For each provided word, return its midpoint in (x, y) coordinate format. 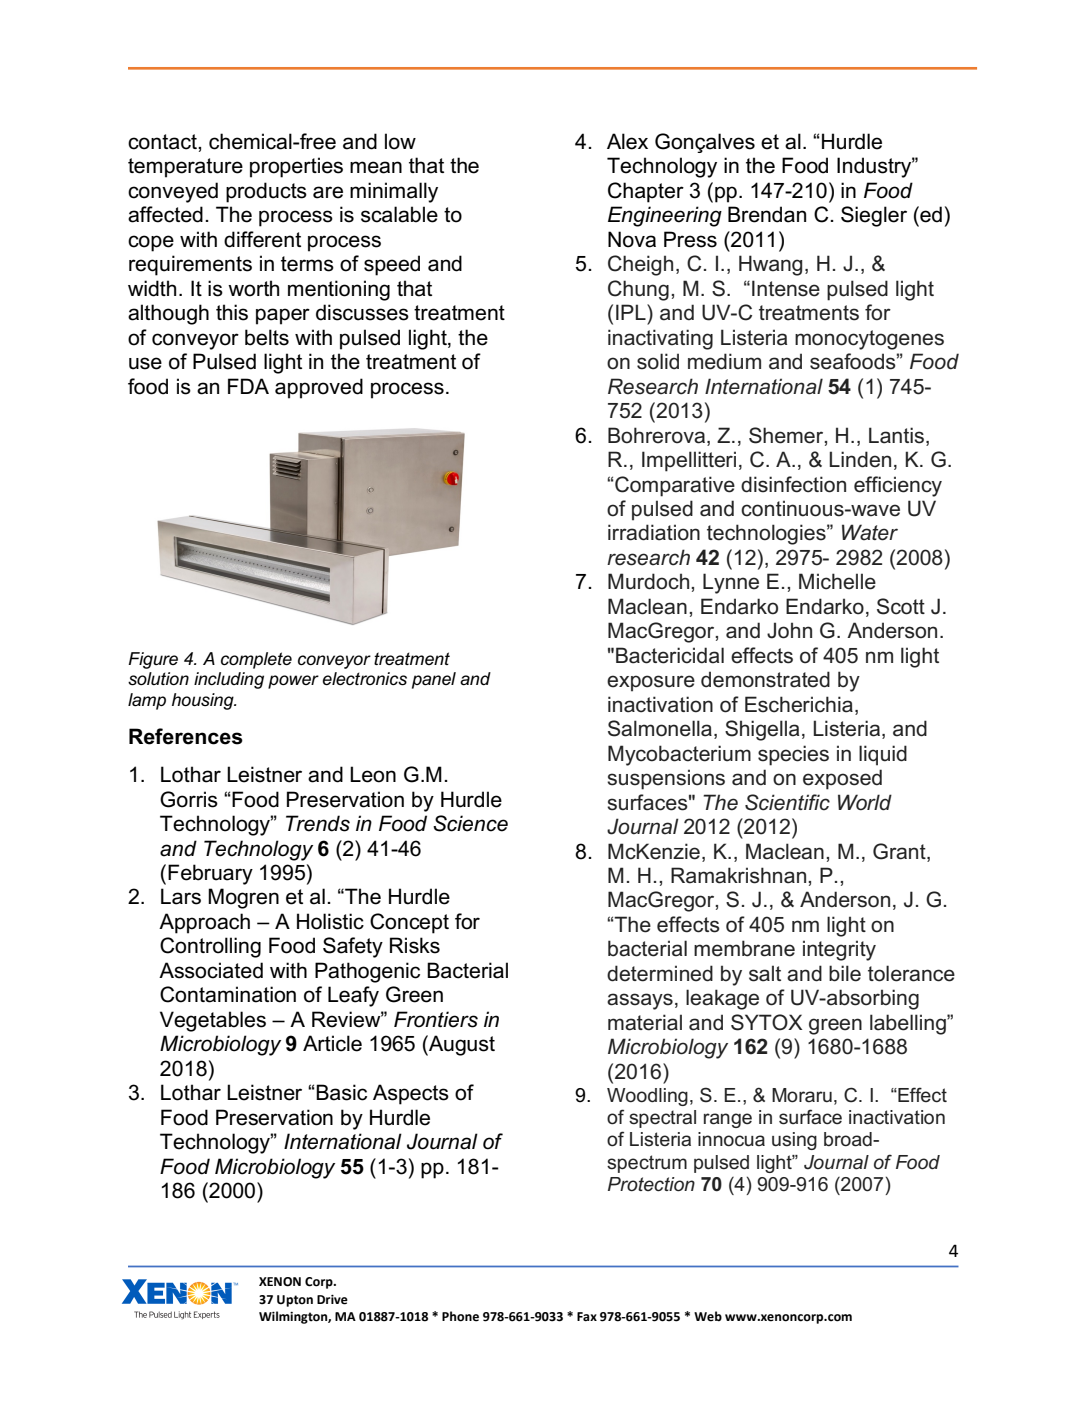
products (266, 192)
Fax (587, 1317)
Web (708, 1316)
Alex (627, 141)
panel (434, 680)
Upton (295, 1301)
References (186, 736)
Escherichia (799, 704)
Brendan (767, 214)
